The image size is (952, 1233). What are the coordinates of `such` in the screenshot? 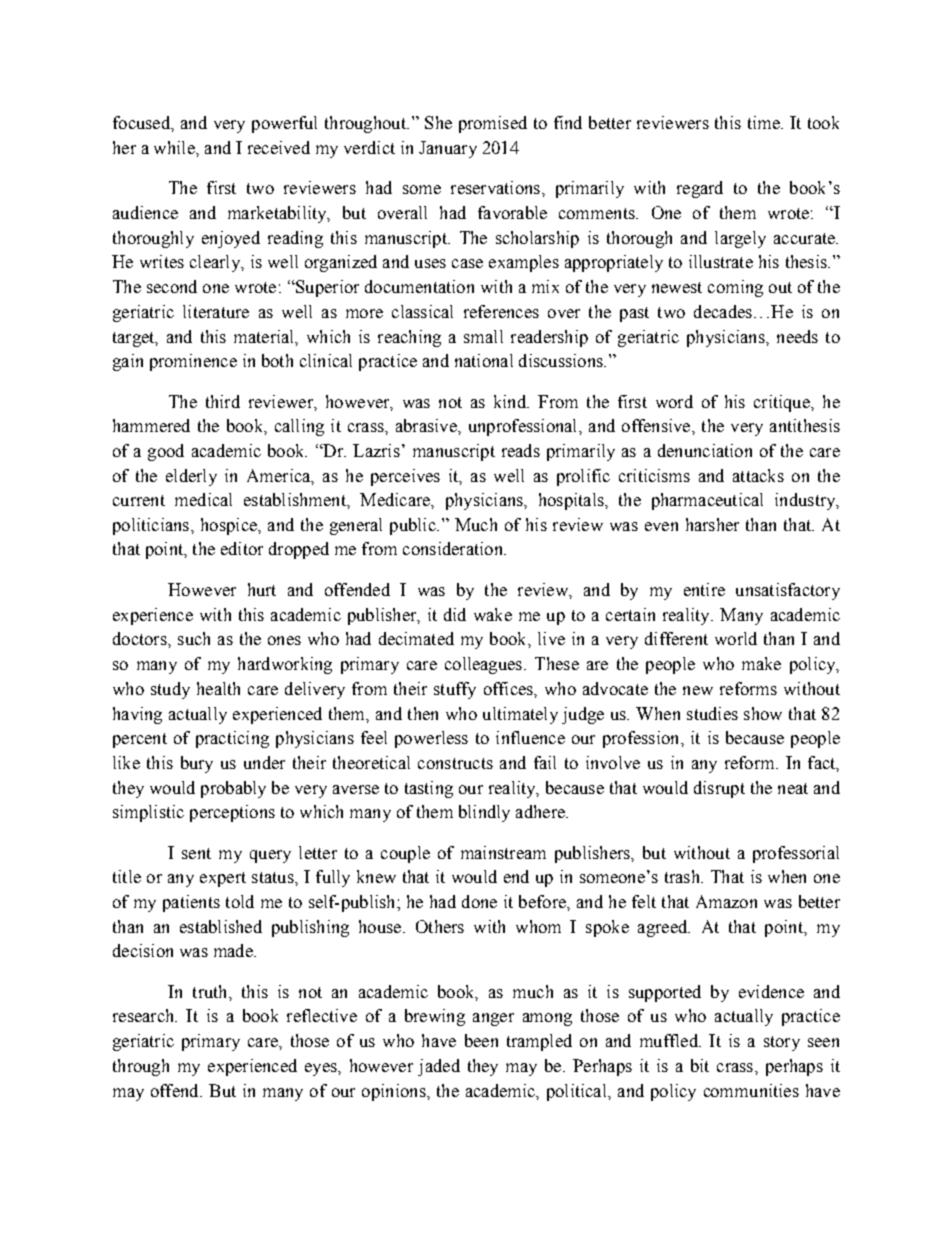 It's located at (194, 638).
